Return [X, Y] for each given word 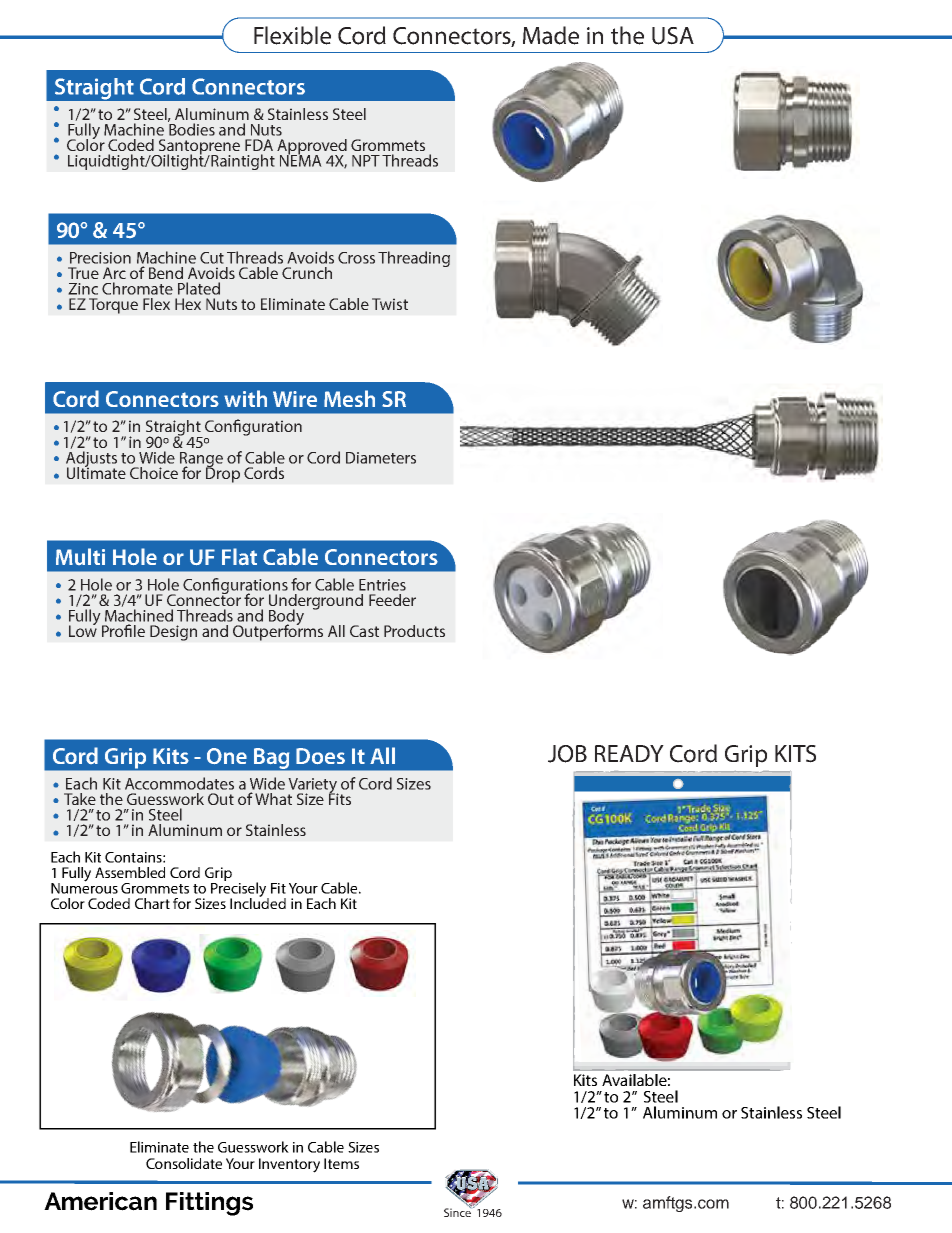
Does [320, 756]
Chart [152, 903]
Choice [154, 473]
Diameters [381, 458]
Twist [390, 304]
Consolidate [184, 1163]
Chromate [137, 288]
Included [258, 902]
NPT [366, 161]
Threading [414, 259]
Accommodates [179, 783]
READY [629, 753]
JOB [567, 754]
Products [414, 631]
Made [551, 35]
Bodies [191, 128]
